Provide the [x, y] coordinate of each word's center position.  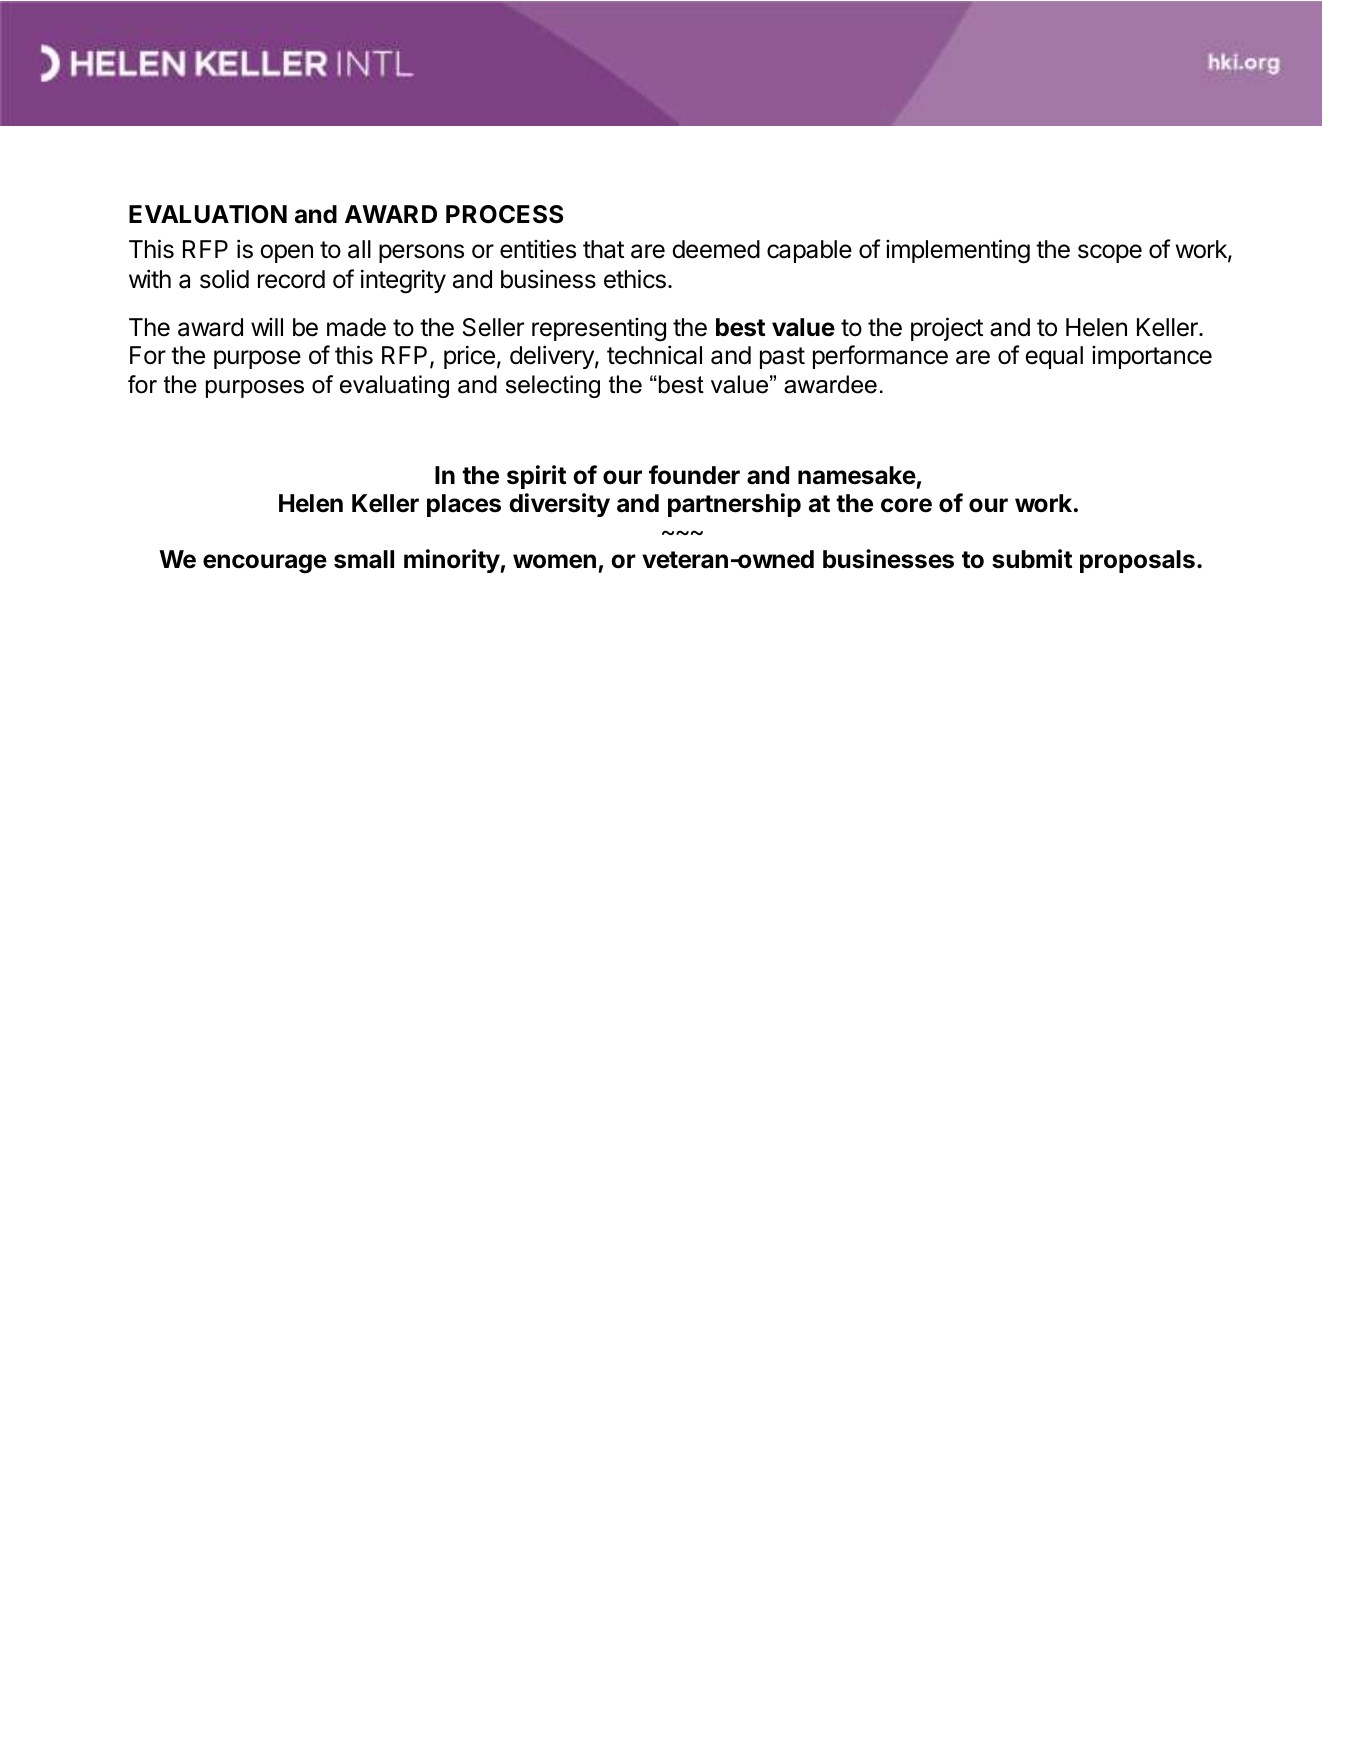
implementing [958, 251]
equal [1054, 357]
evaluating [394, 386]
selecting [553, 386]
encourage [265, 564]
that [603, 249]
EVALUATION [208, 214]
